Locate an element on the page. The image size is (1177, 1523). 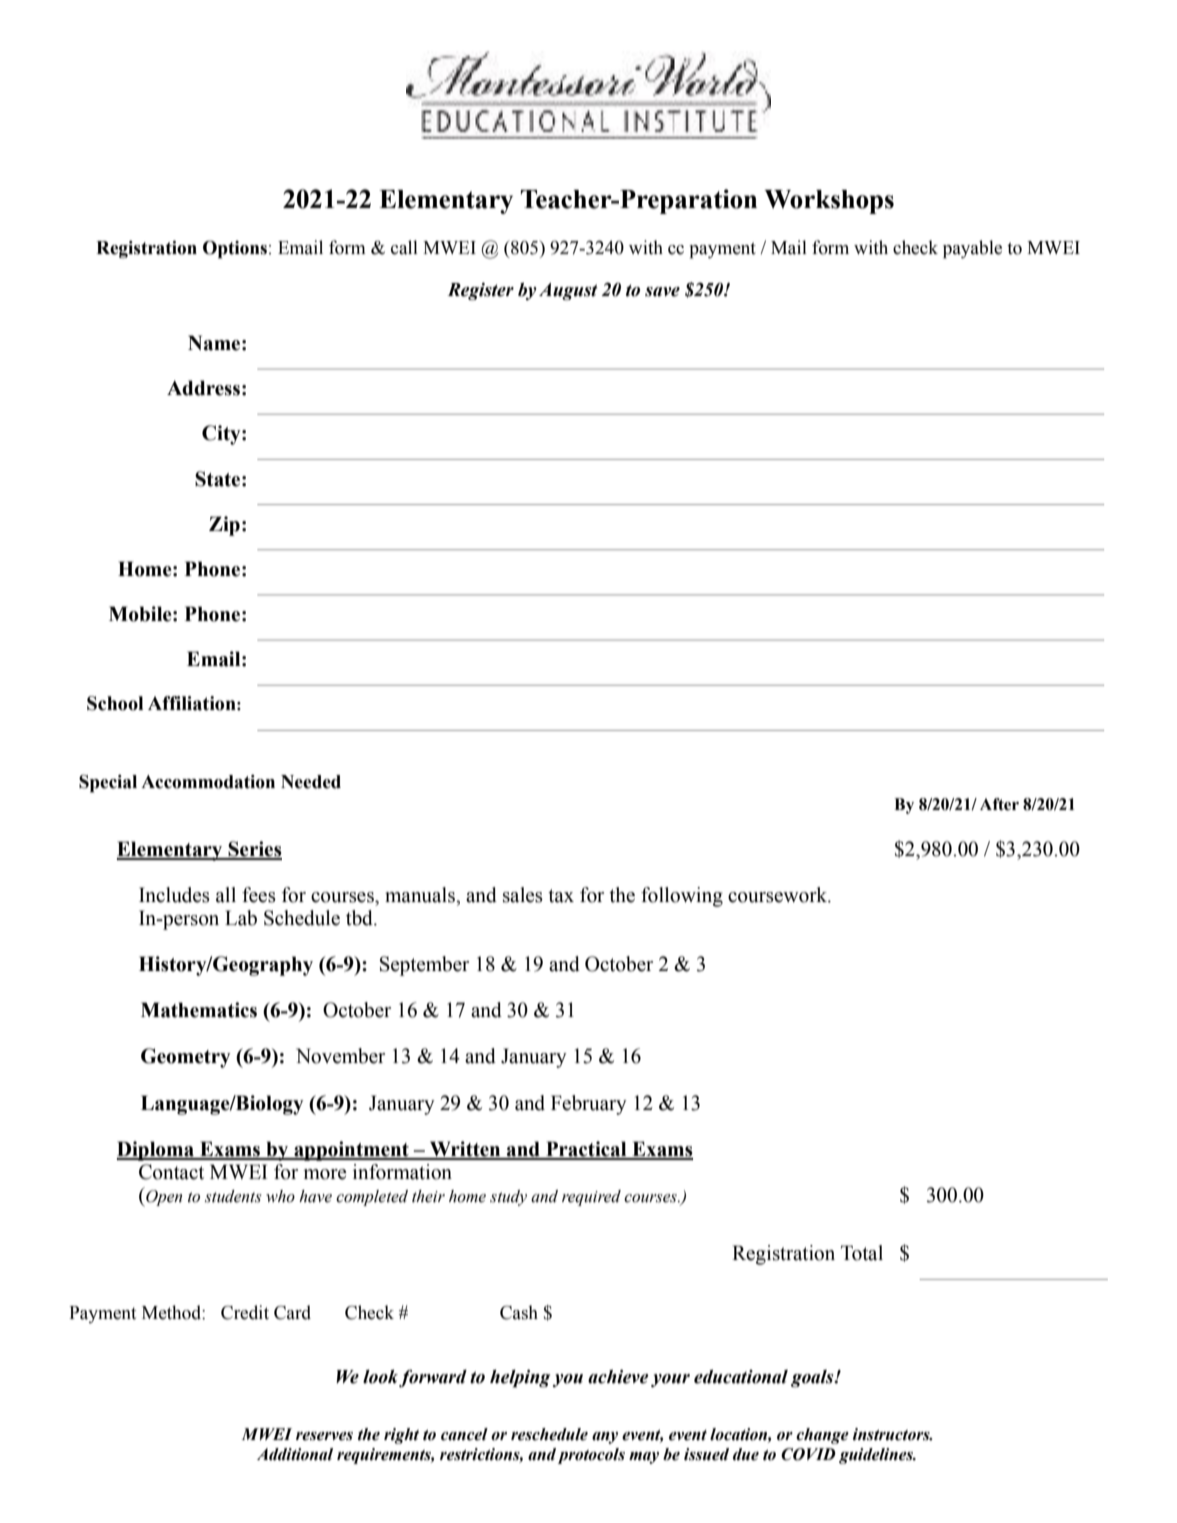
payable is located at coordinates (972, 249).
